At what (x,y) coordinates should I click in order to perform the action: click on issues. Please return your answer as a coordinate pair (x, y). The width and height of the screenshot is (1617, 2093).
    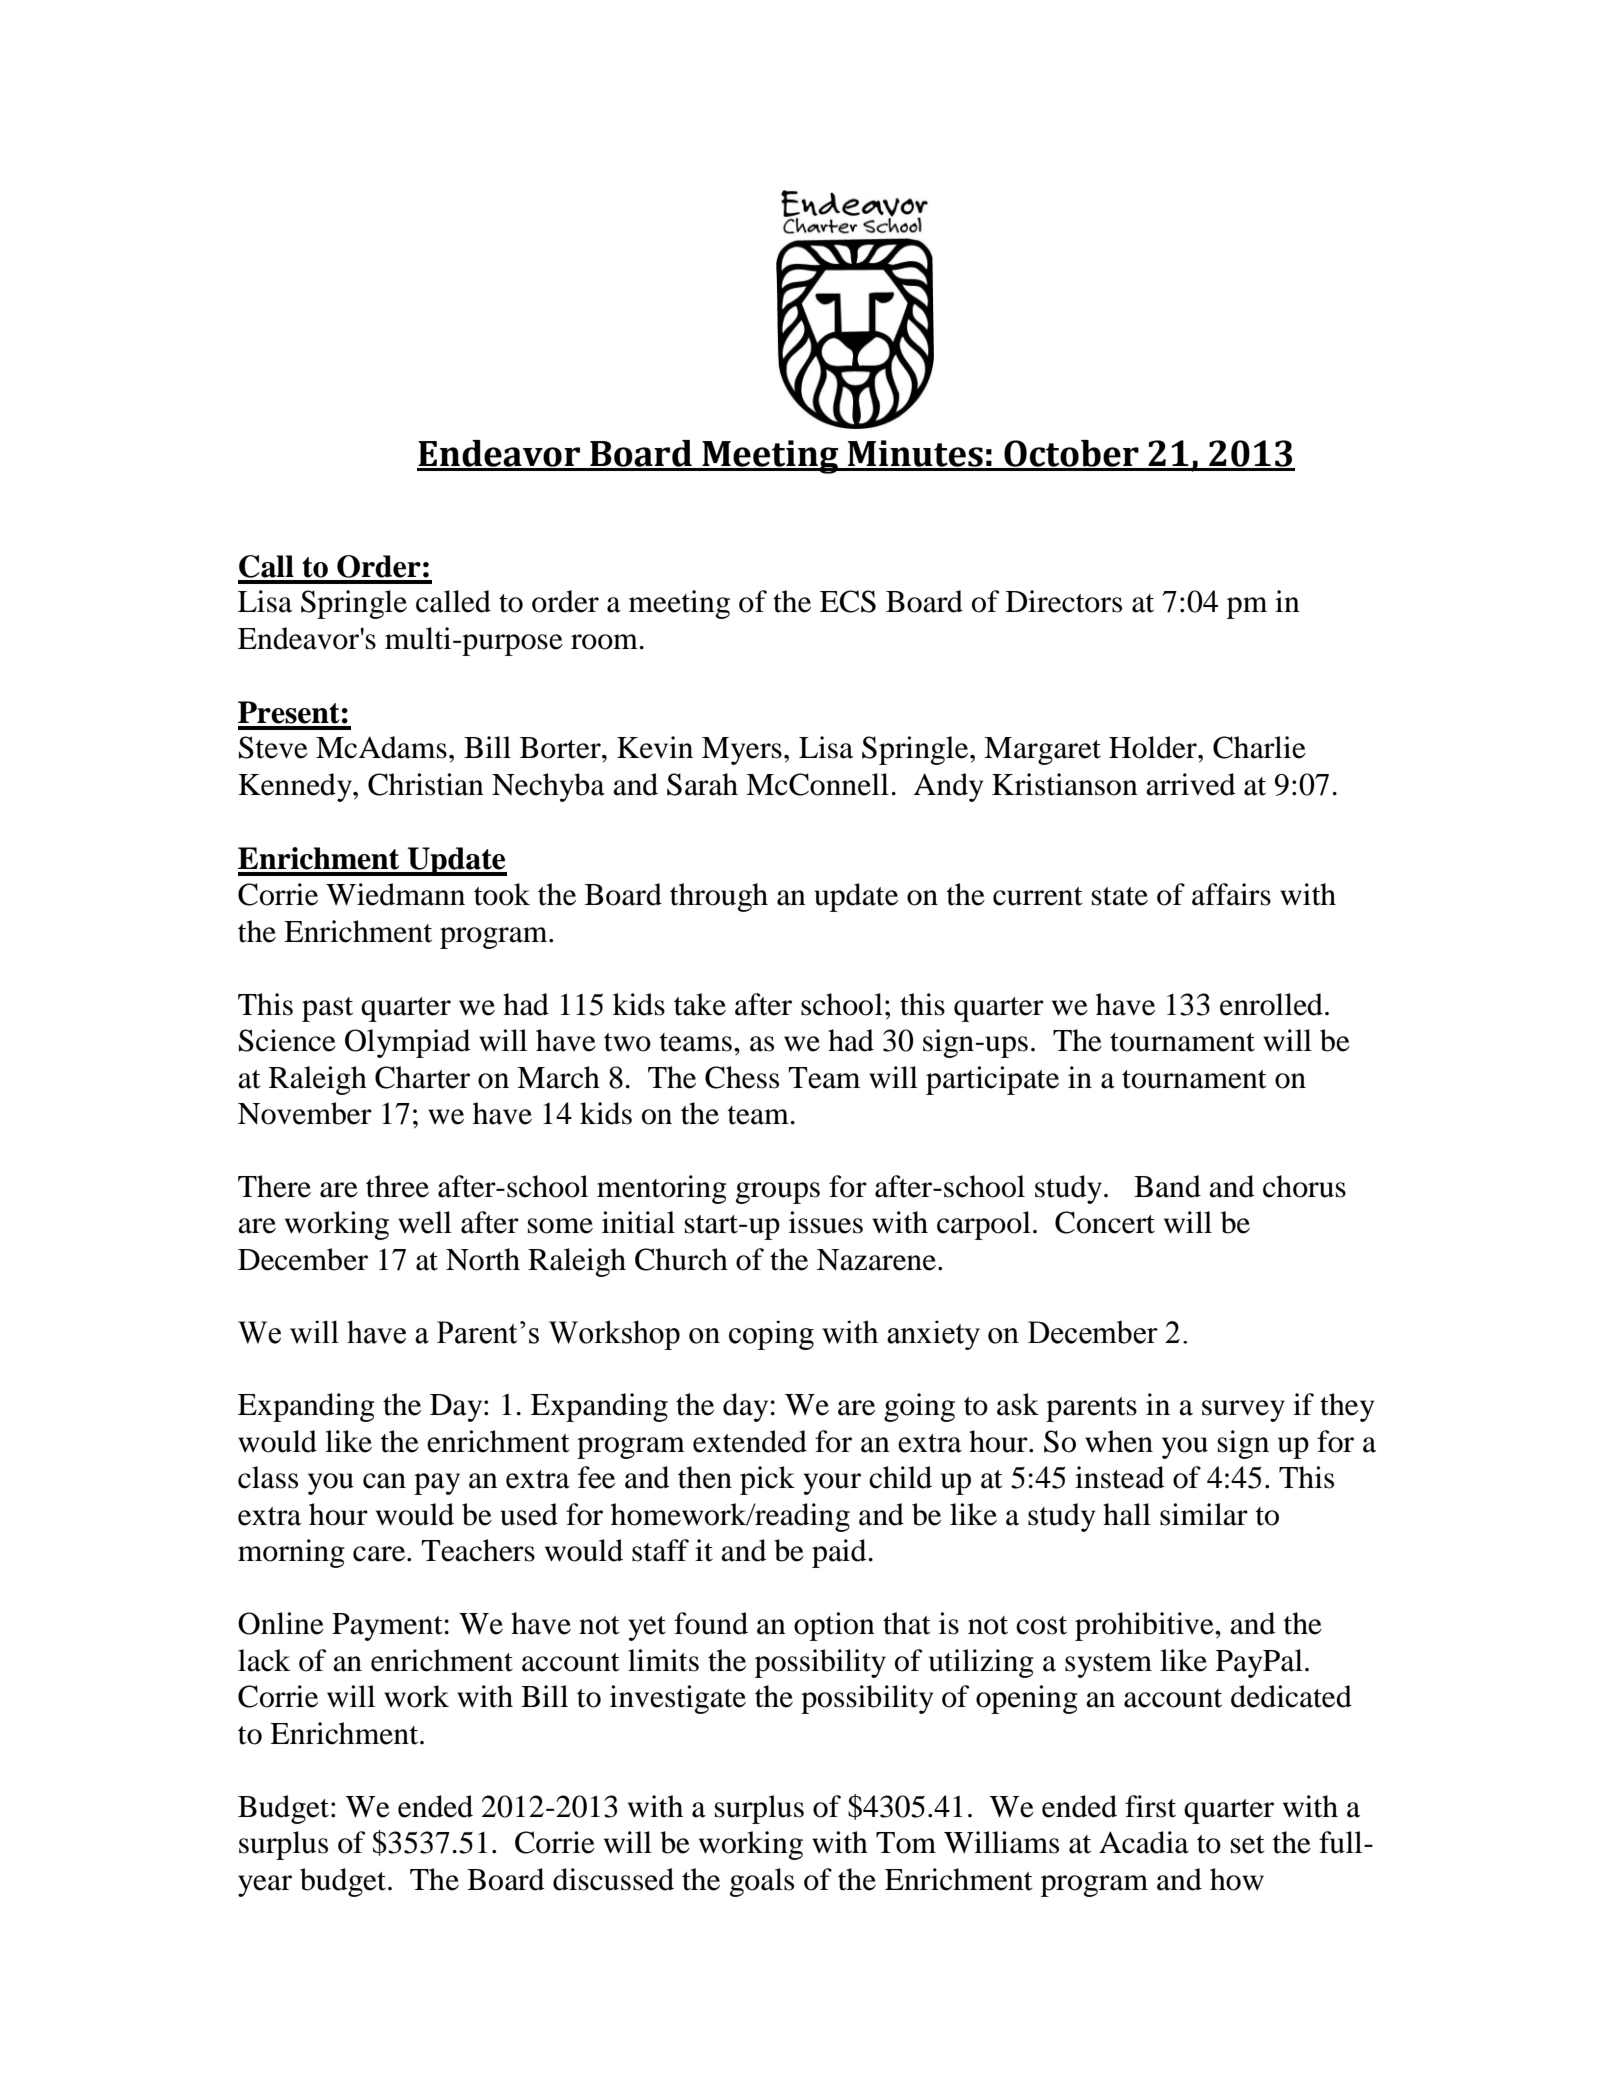
    Looking at the image, I should click on (826, 1222).
